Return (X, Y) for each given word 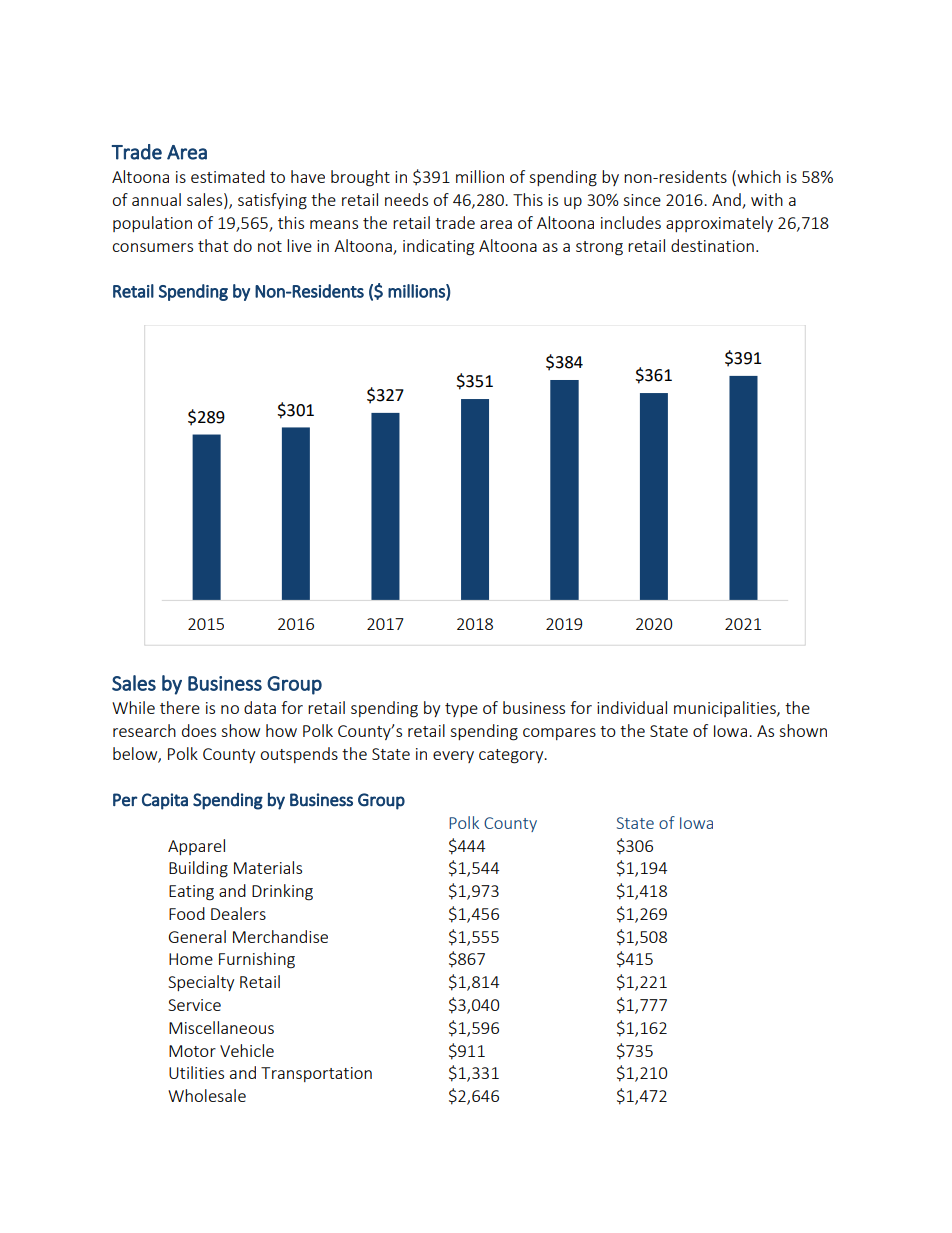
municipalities (726, 709)
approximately (719, 224)
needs (406, 199)
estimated (228, 176)
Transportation (316, 1074)
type (461, 710)
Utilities (196, 1072)
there (180, 707)
